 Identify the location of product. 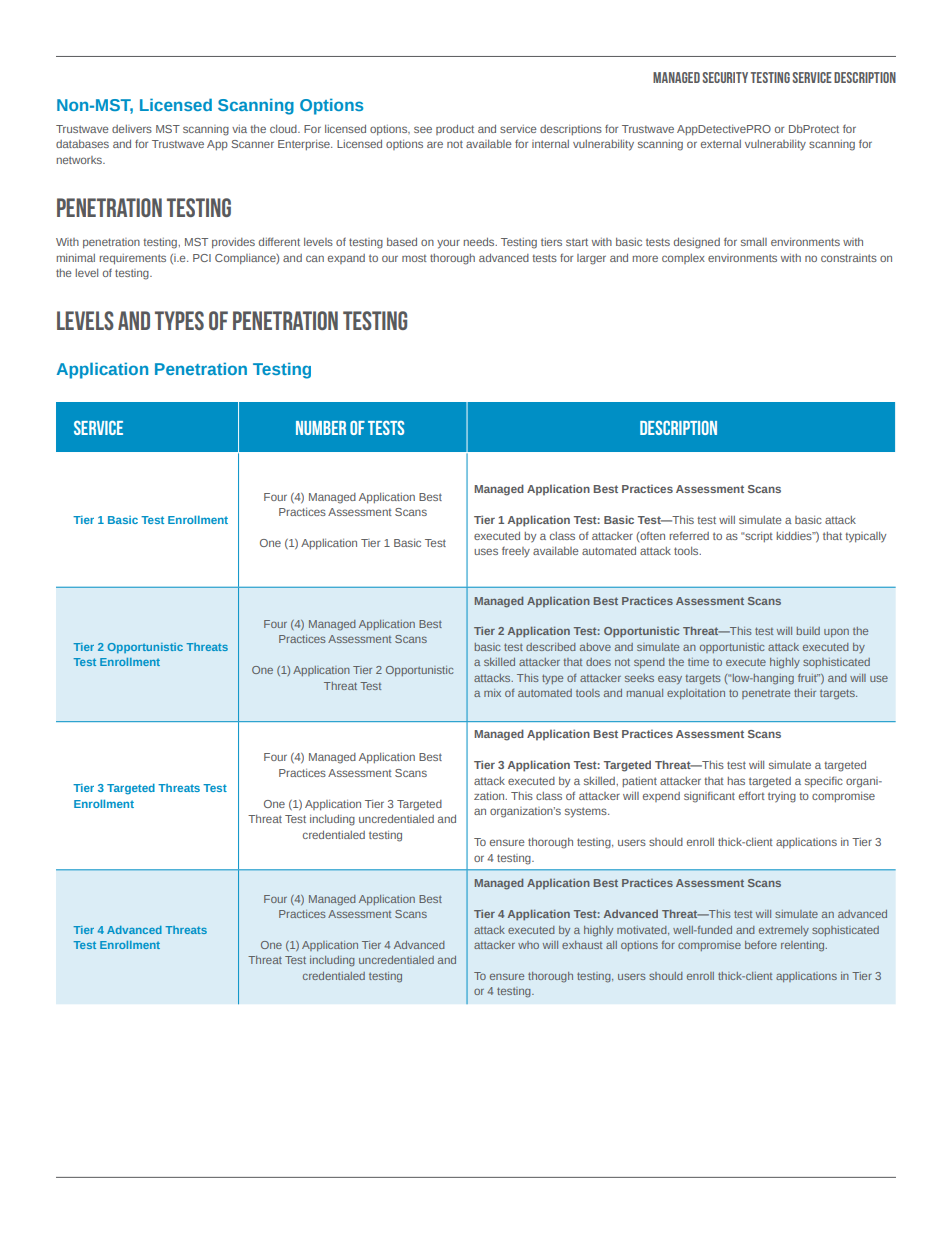
(455, 130).
